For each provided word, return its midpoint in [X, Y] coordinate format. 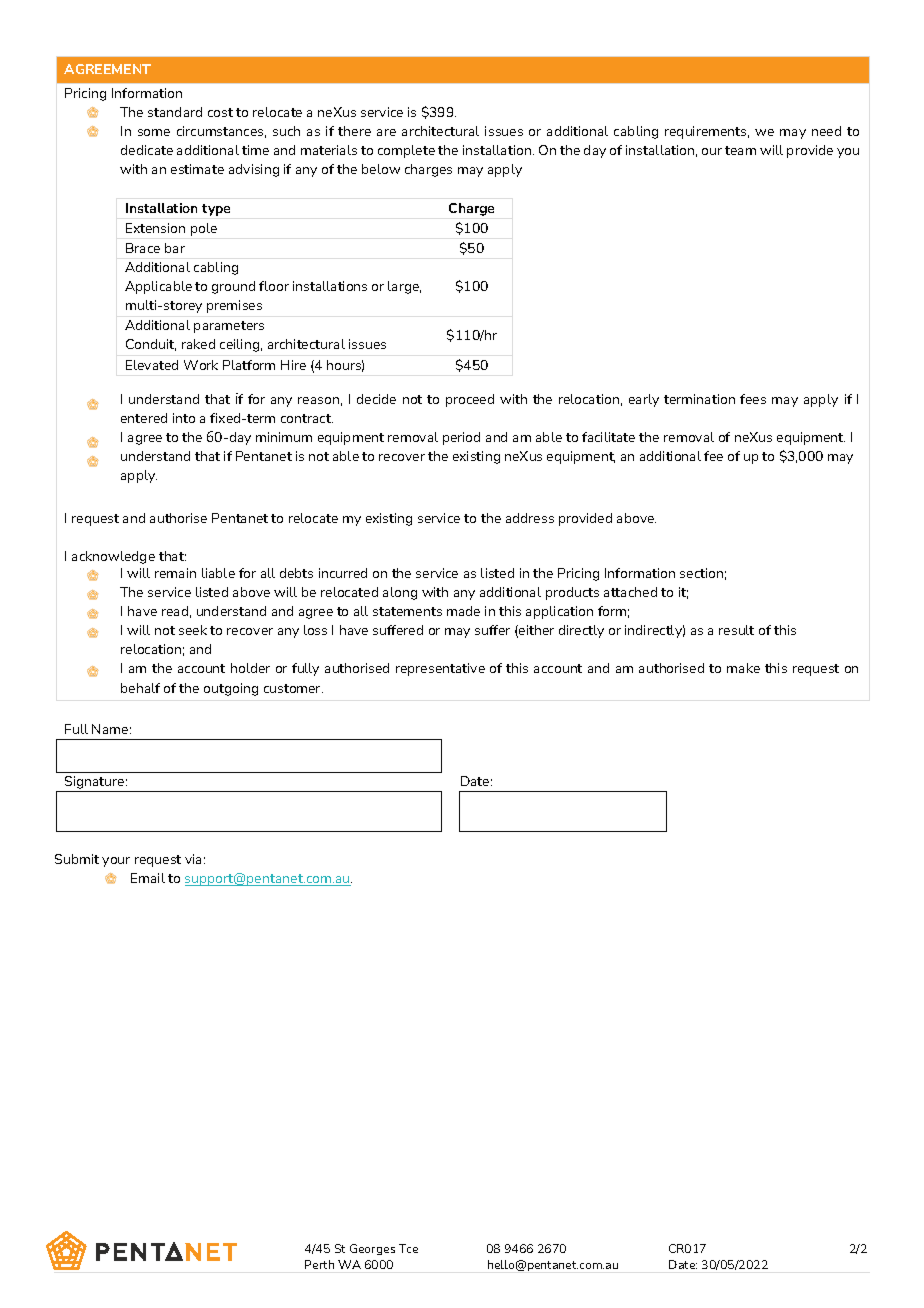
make [743, 668]
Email [148, 878]
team [740, 150]
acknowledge [113, 557]
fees [753, 399]
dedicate [147, 150]
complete [406, 151]
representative [440, 669]
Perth [319, 1264]
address [530, 518]
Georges [372, 1249]
